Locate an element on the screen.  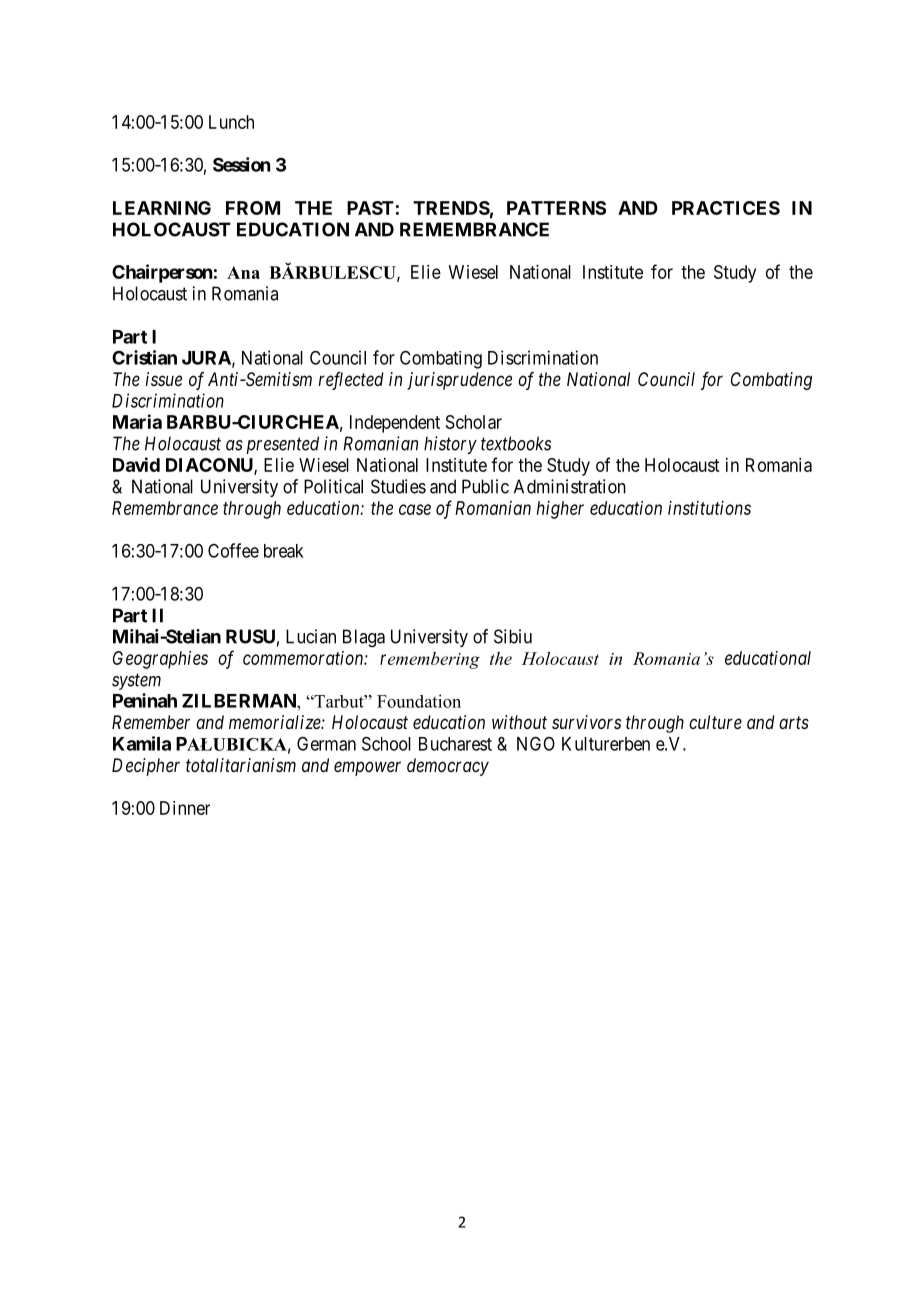
Dinner is located at coordinates (185, 808).
